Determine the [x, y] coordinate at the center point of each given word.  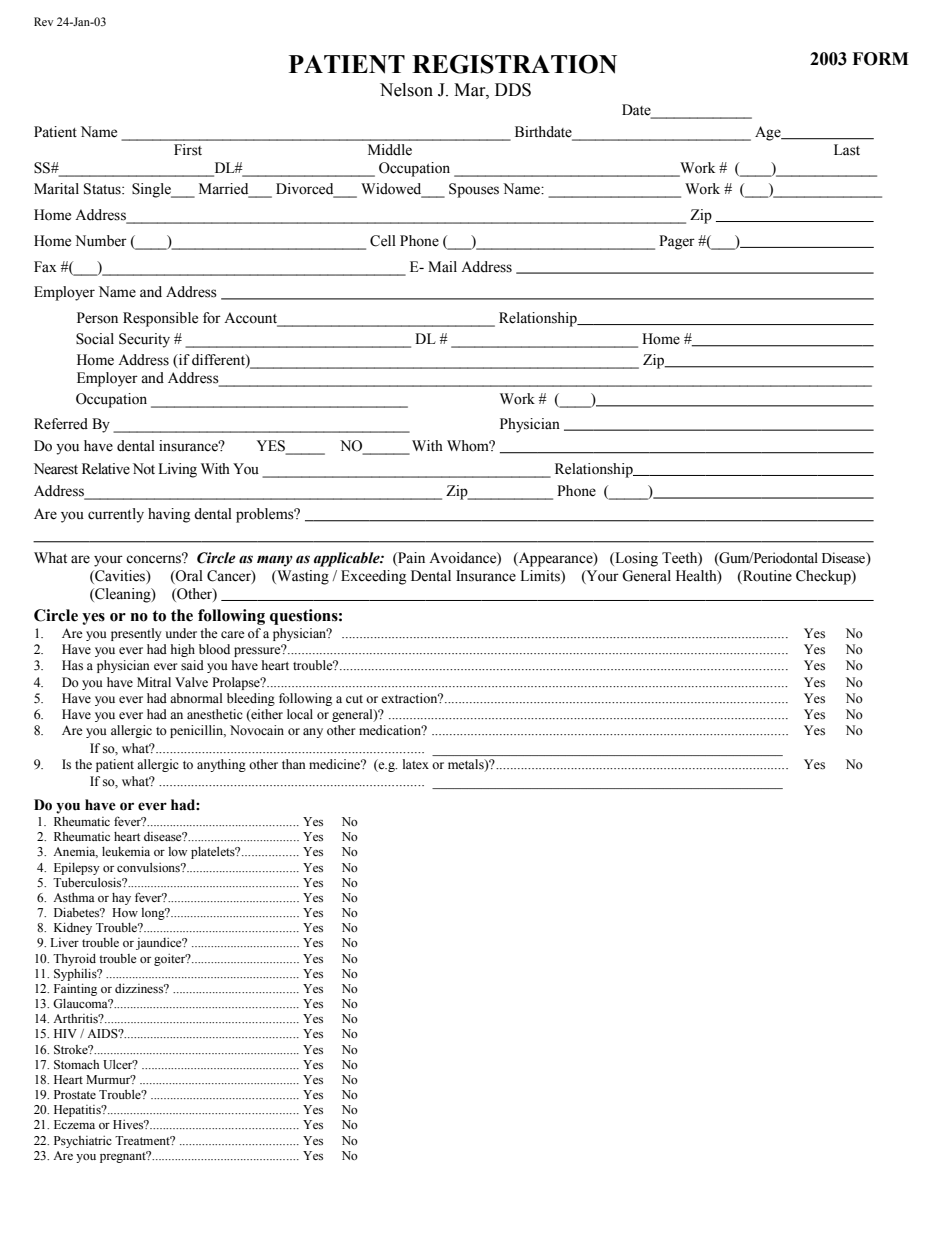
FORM [880, 59]
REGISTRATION [514, 64]
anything [221, 765]
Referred [61, 424]
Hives [129, 1124]
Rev [43, 21]
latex [416, 764]
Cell [383, 241]
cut [354, 699]
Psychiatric [83, 1142]
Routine [766, 577]
